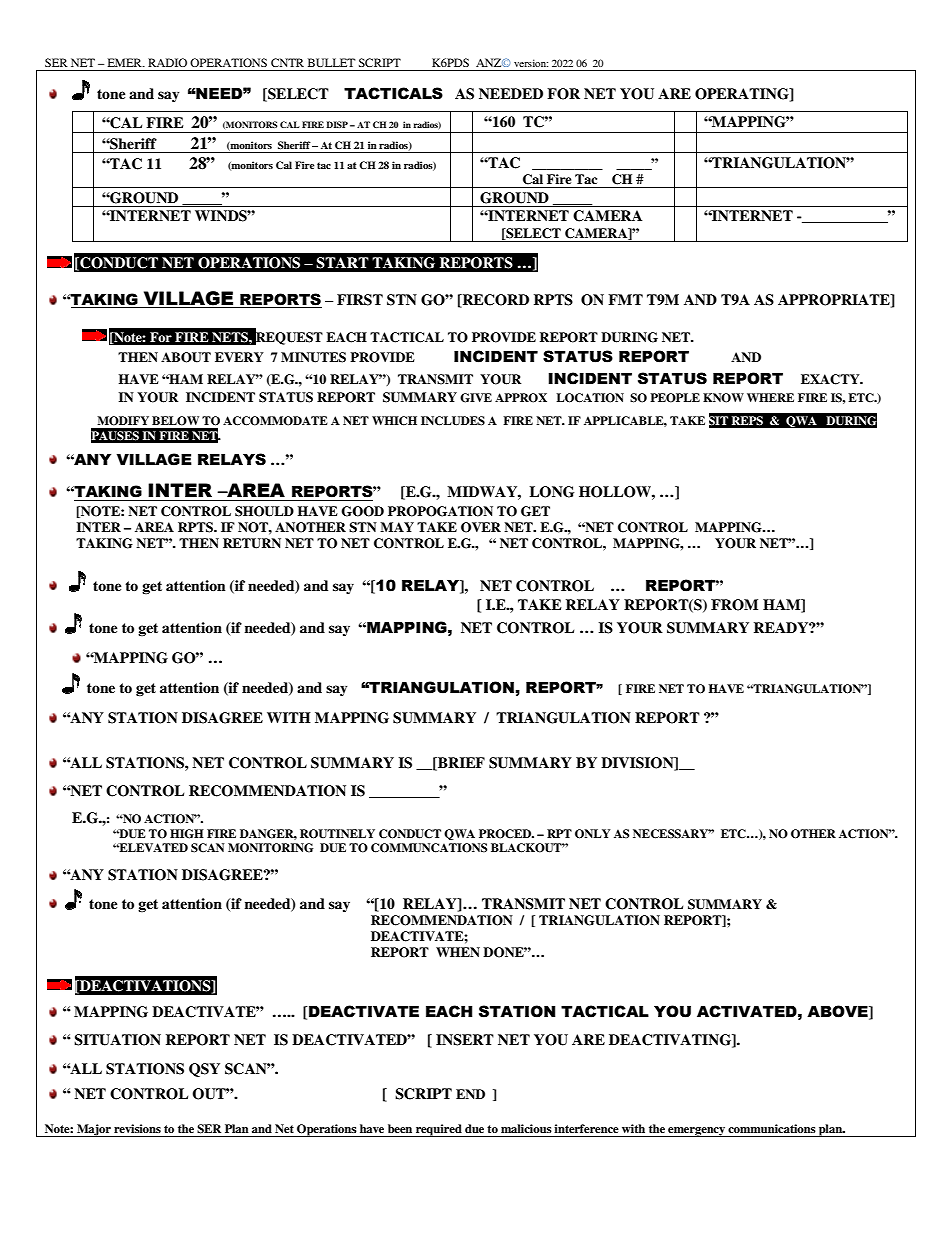 The height and width of the page is (1233, 952). What do you see at coordinates (481, 527) in the page?
I see `OVER` at bounding box center [481, 527].
